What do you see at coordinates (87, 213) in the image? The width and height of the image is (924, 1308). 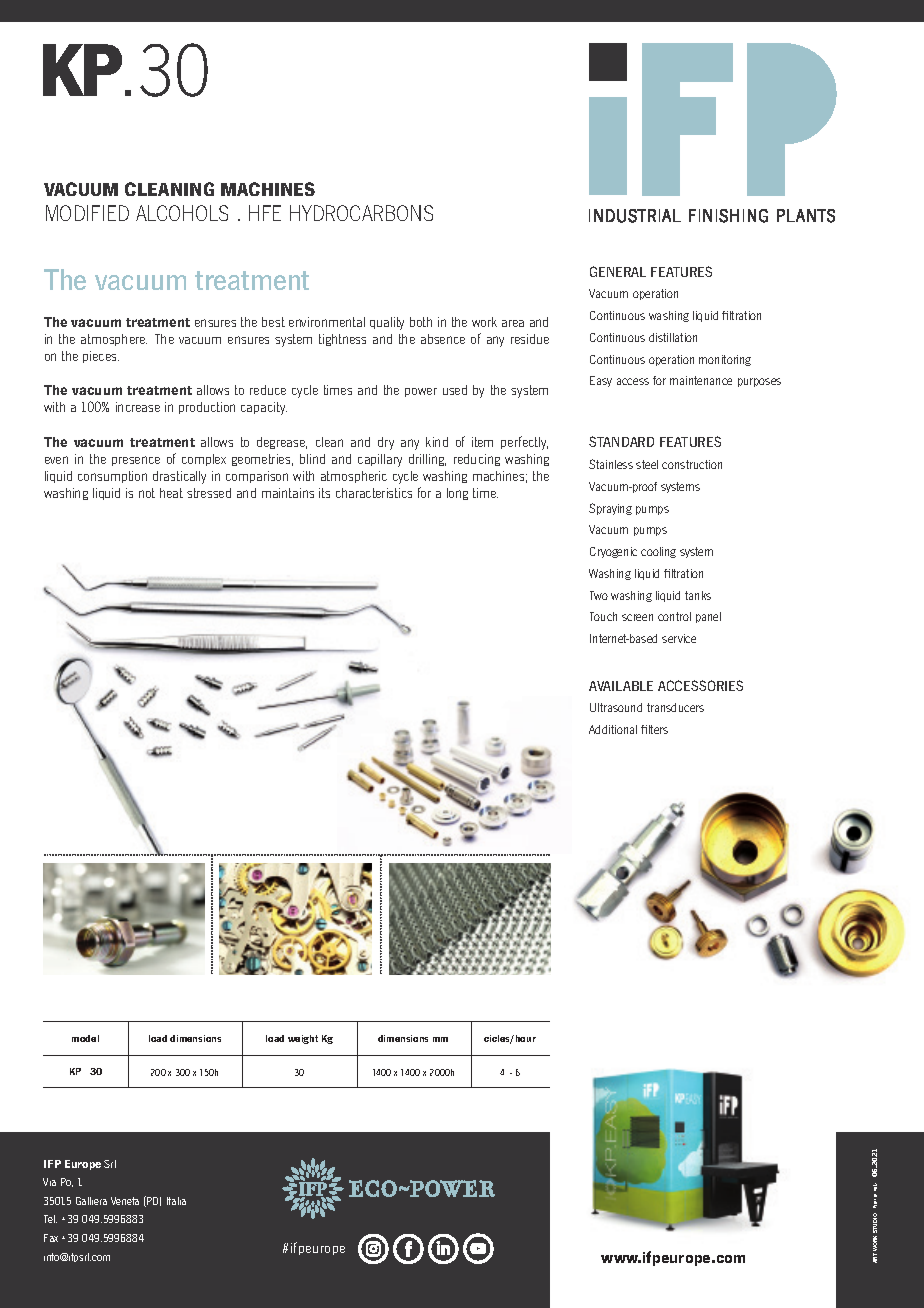 I see `MODIFIED` at bounding box center [87, 213].
